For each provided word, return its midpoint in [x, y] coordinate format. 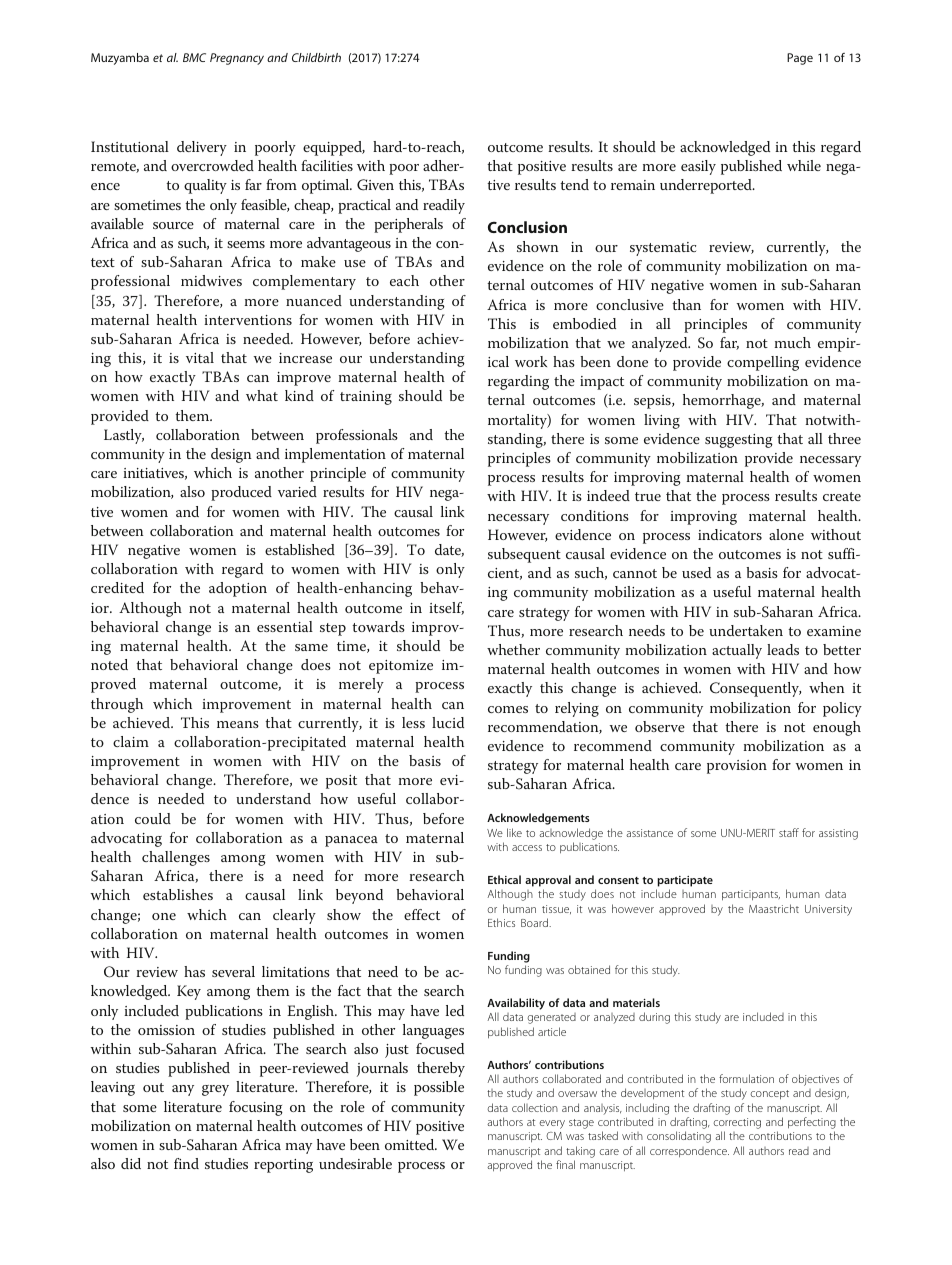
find [186, 1163]
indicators [730, 534]
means [238, 724]
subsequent [524, 555]
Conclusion [527, 227]
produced [241, 493]
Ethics [501, 922]
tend [574, 184]
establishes [178, 894]
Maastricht [774, 908]
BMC [194, 57]
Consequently [755, 689]
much [793, 342]
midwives [211, 280]
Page [800, 59]
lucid [448, 722]
